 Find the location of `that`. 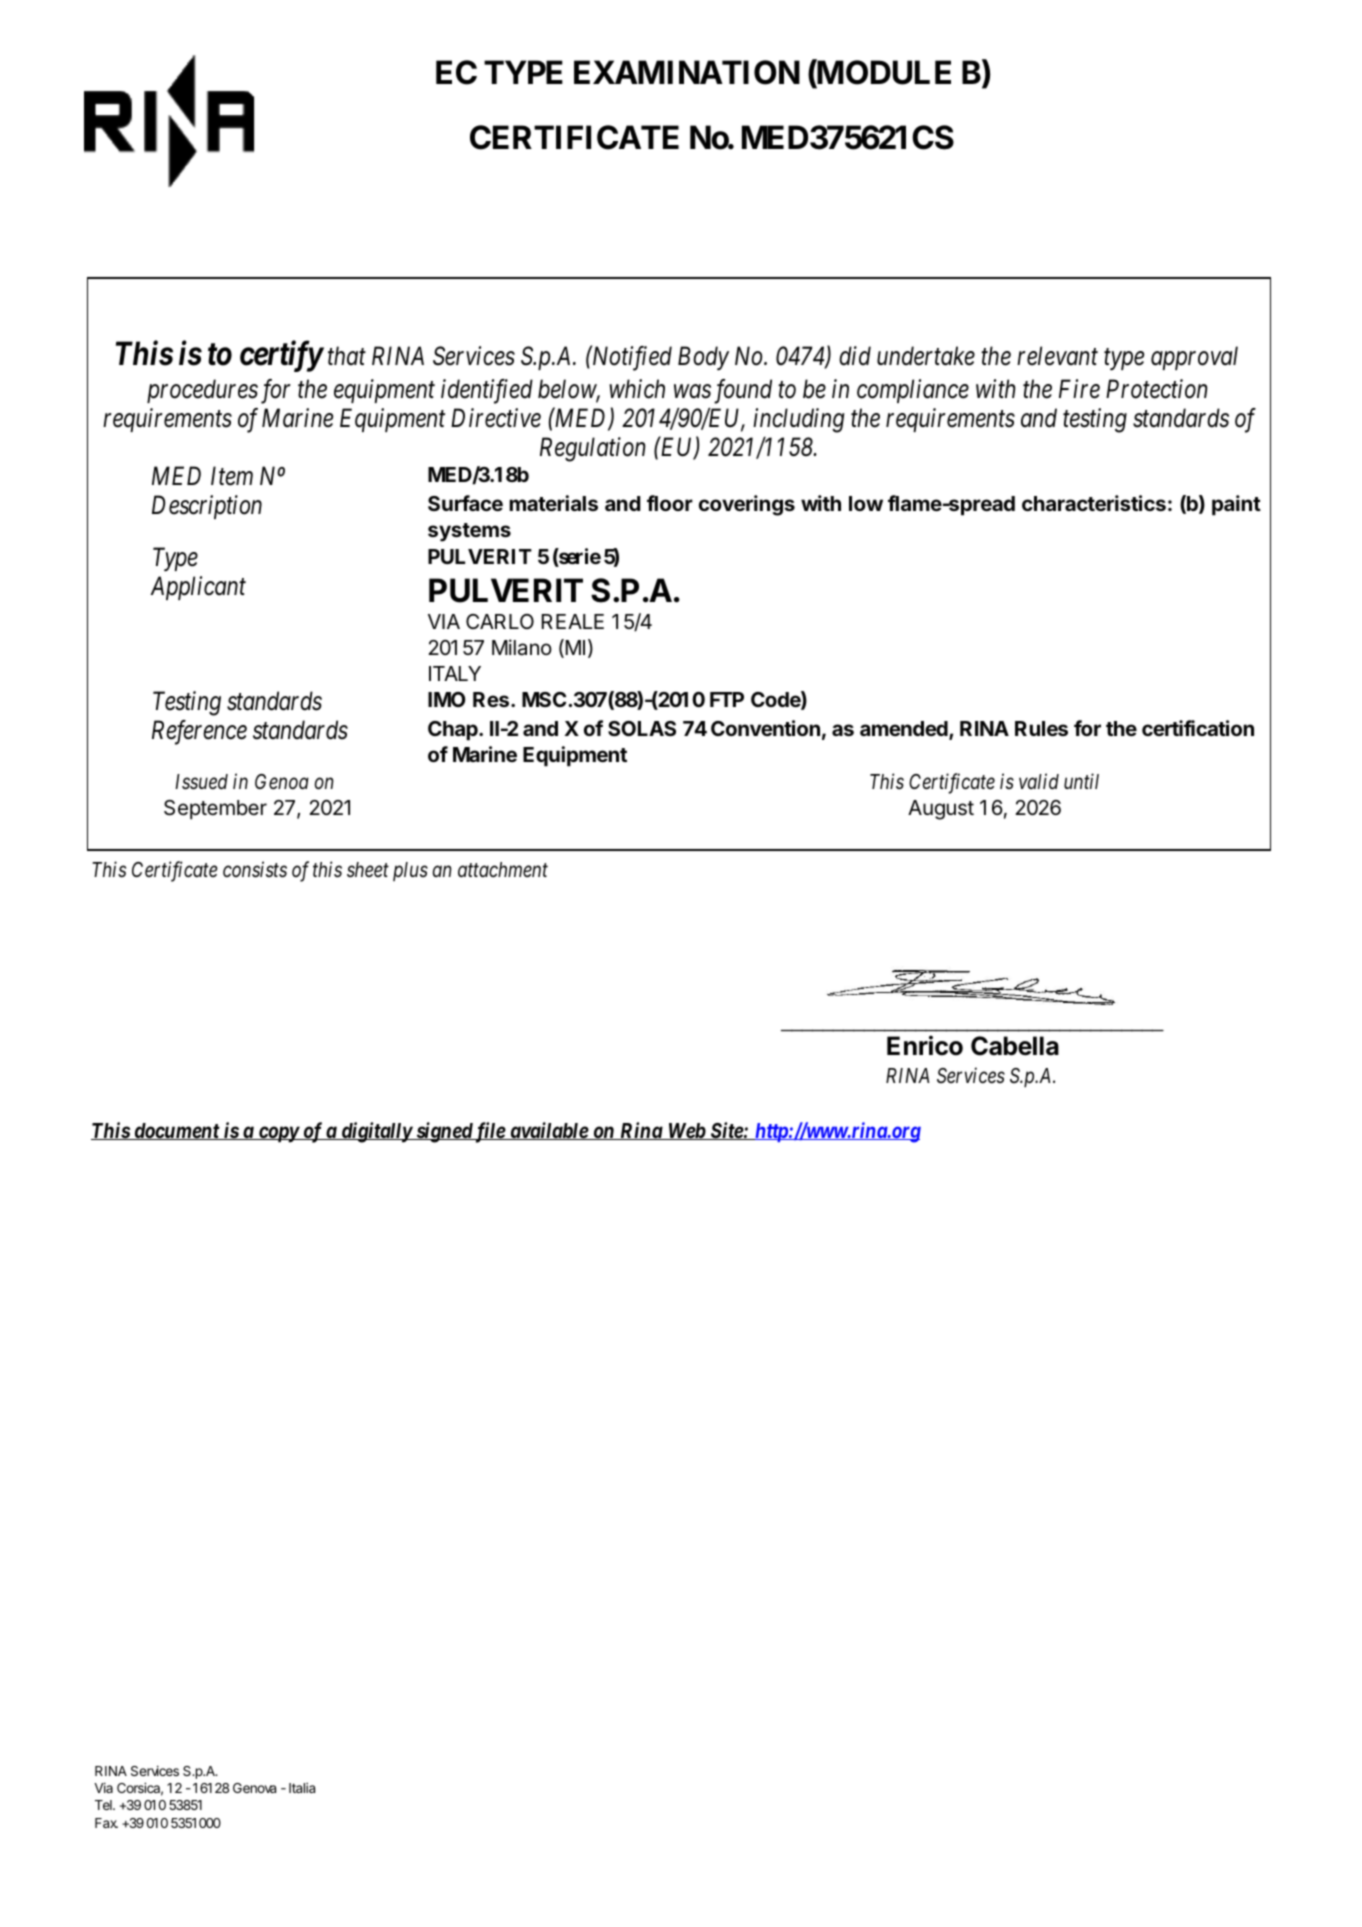

that is located at coordinates (347, 356).
